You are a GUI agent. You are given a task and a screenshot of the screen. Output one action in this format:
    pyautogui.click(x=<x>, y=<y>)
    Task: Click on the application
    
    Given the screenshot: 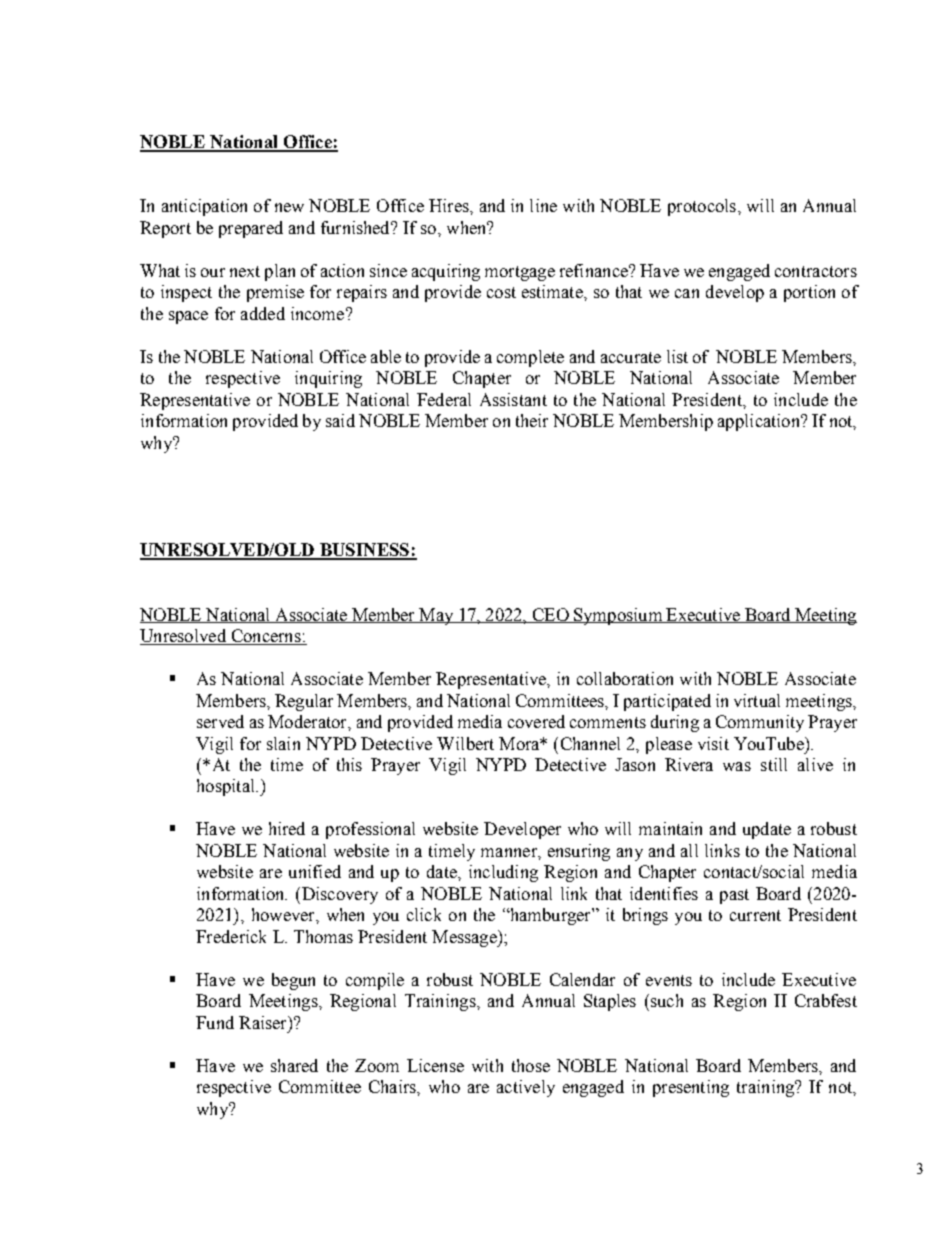 What is the action you would take?
    pyautogui.click(x=760, y=422)
